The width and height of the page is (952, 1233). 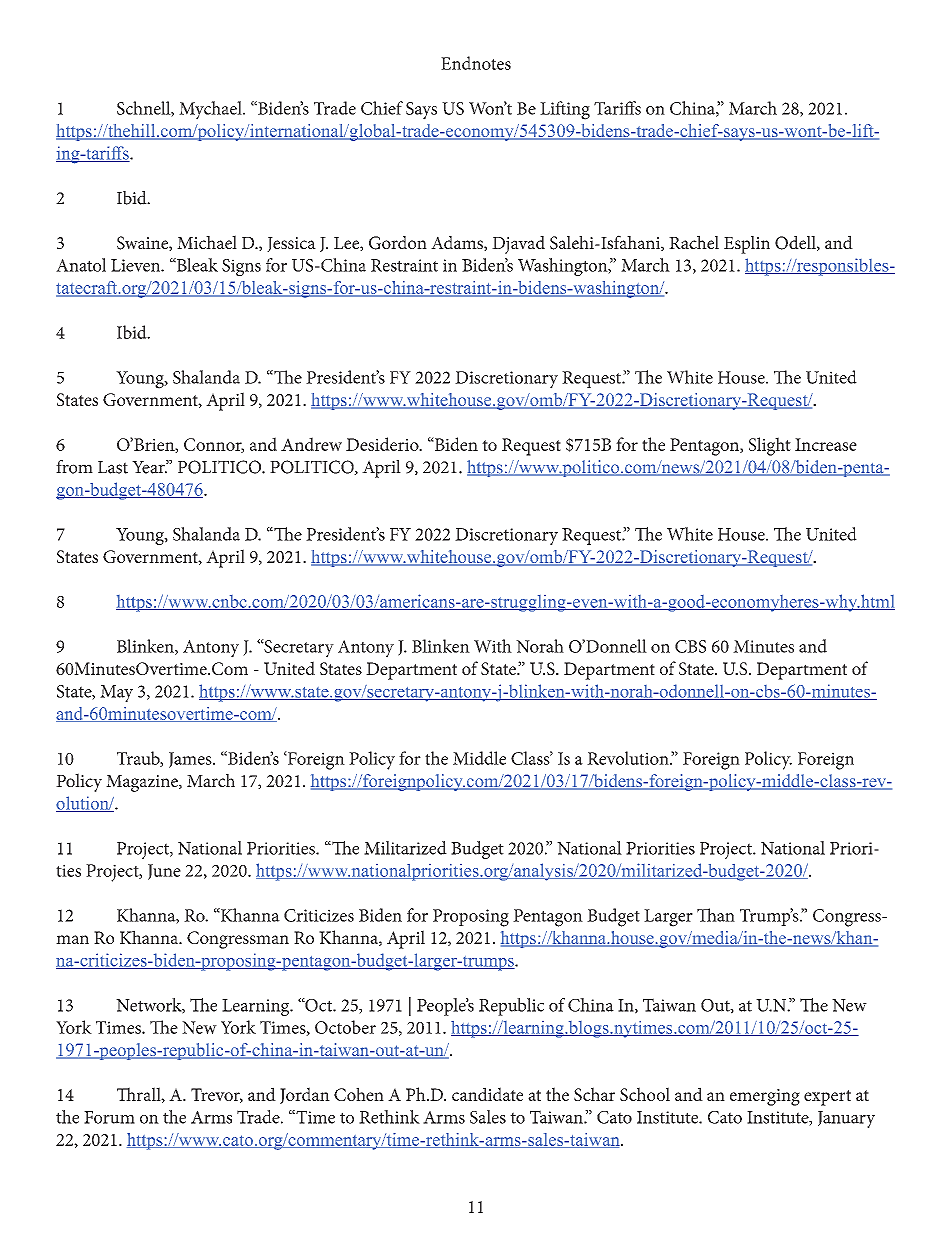 What do you see at coordinates (765, 1097) in the page?
I see `emerging` at bounding box center [765, 1097].
